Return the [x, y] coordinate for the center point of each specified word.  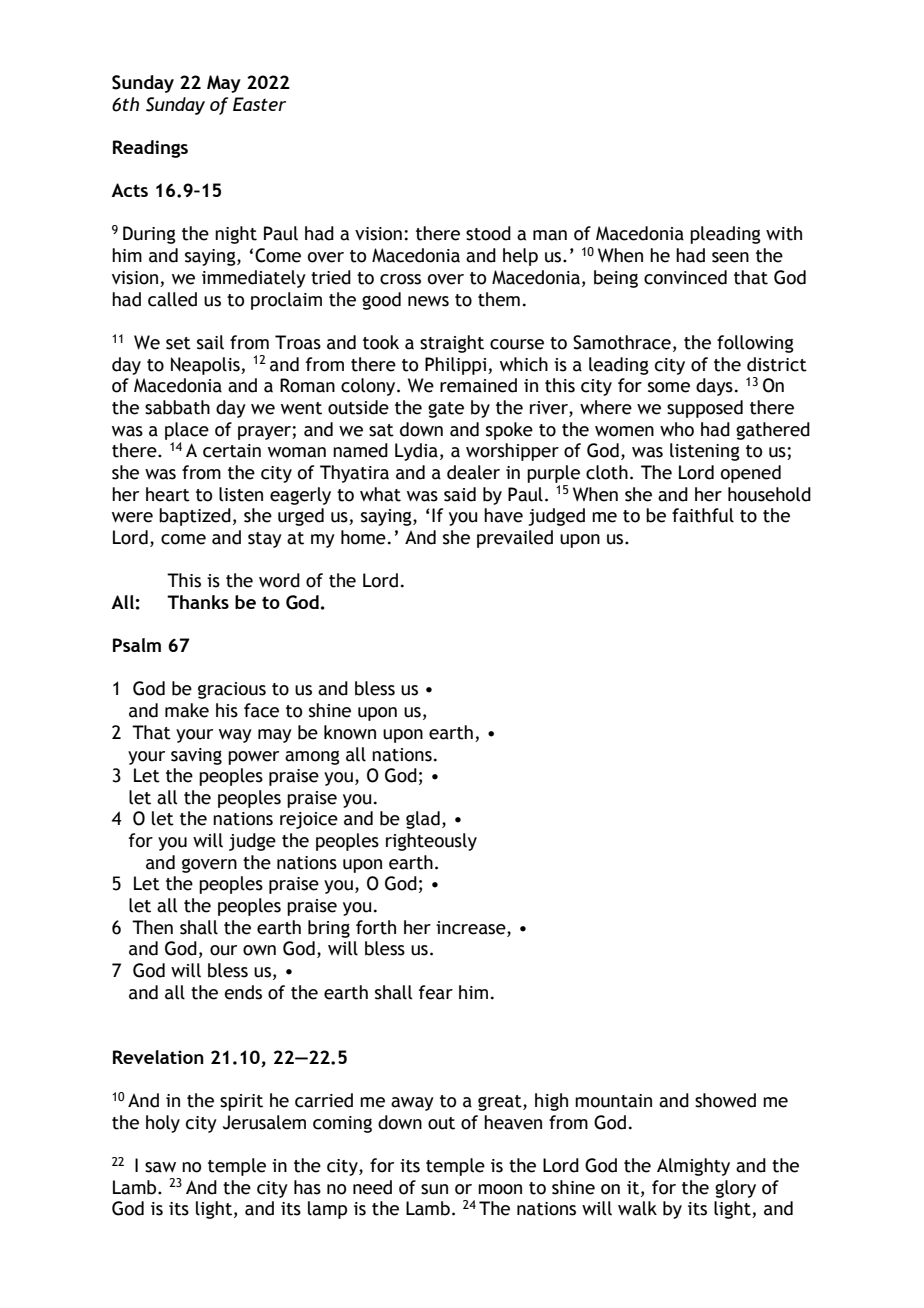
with [784, 233]
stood [488, 233]
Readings [150, 149]
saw [160, 1167]
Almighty [693, 1167]
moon [500, 1189]
